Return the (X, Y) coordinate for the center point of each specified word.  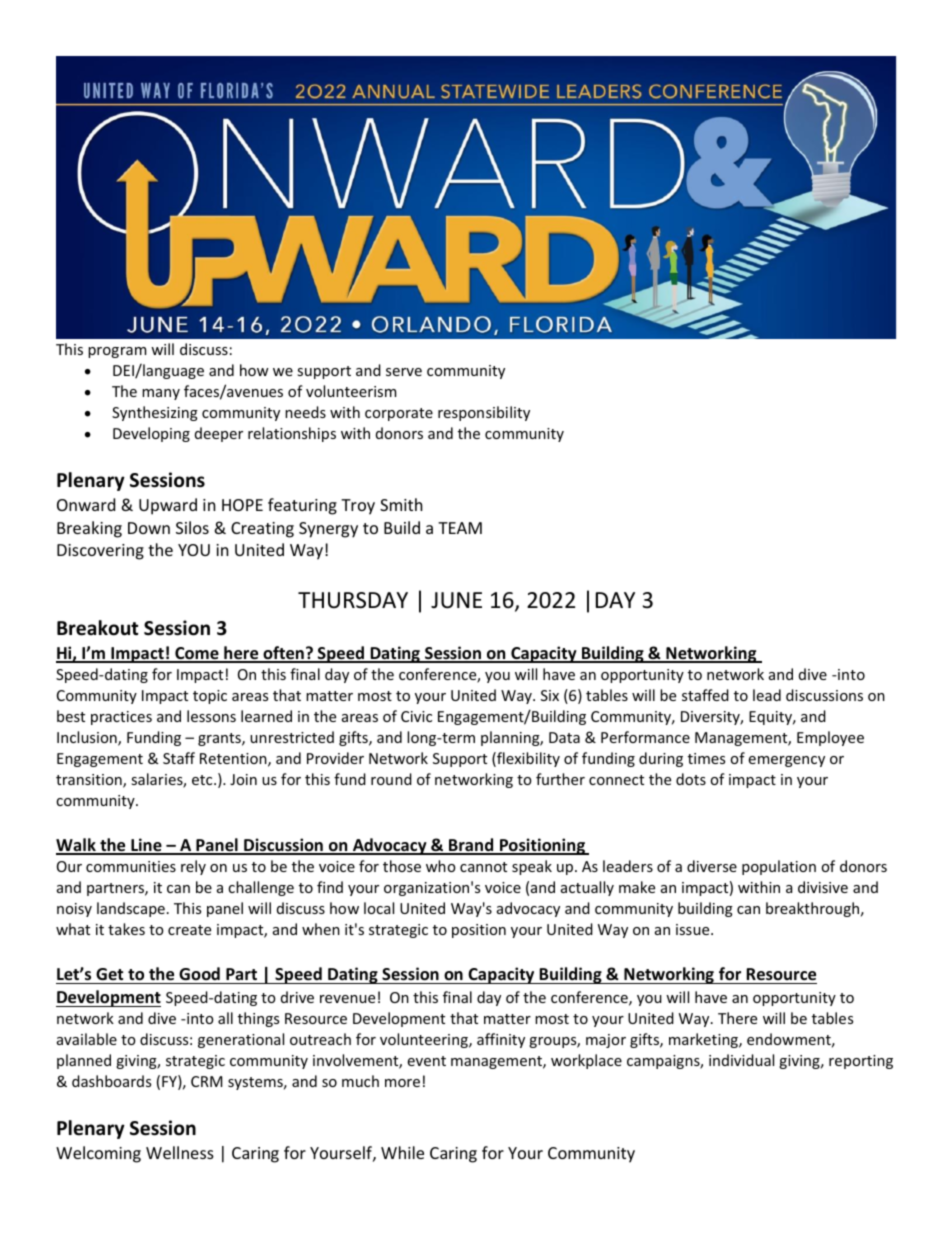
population (779, 867)
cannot (483, 867)
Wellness (180, 1152)
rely (193, 867)
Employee (830, 738)
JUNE (456, 600)
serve (404, 372)
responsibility (484, 413)
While (402, 1152)
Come (197, 654)
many (161, 394)
